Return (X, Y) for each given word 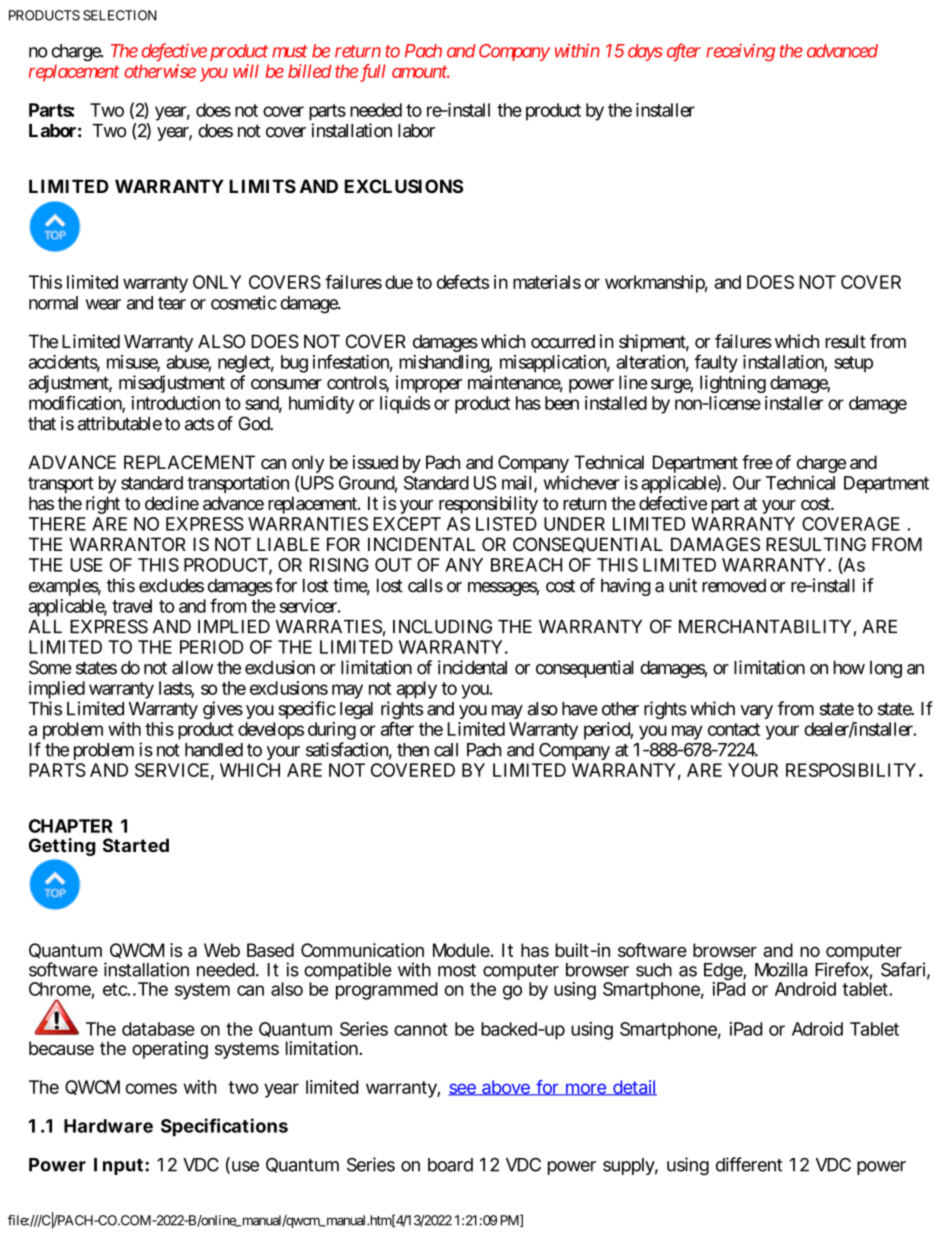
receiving (740, 52)
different (749, 1164)
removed (734, 586)
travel (132, 606)
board (450, 1165)
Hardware (108, 1126)
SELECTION (120, 15)
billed (309, 71)
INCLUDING (442, 626)
